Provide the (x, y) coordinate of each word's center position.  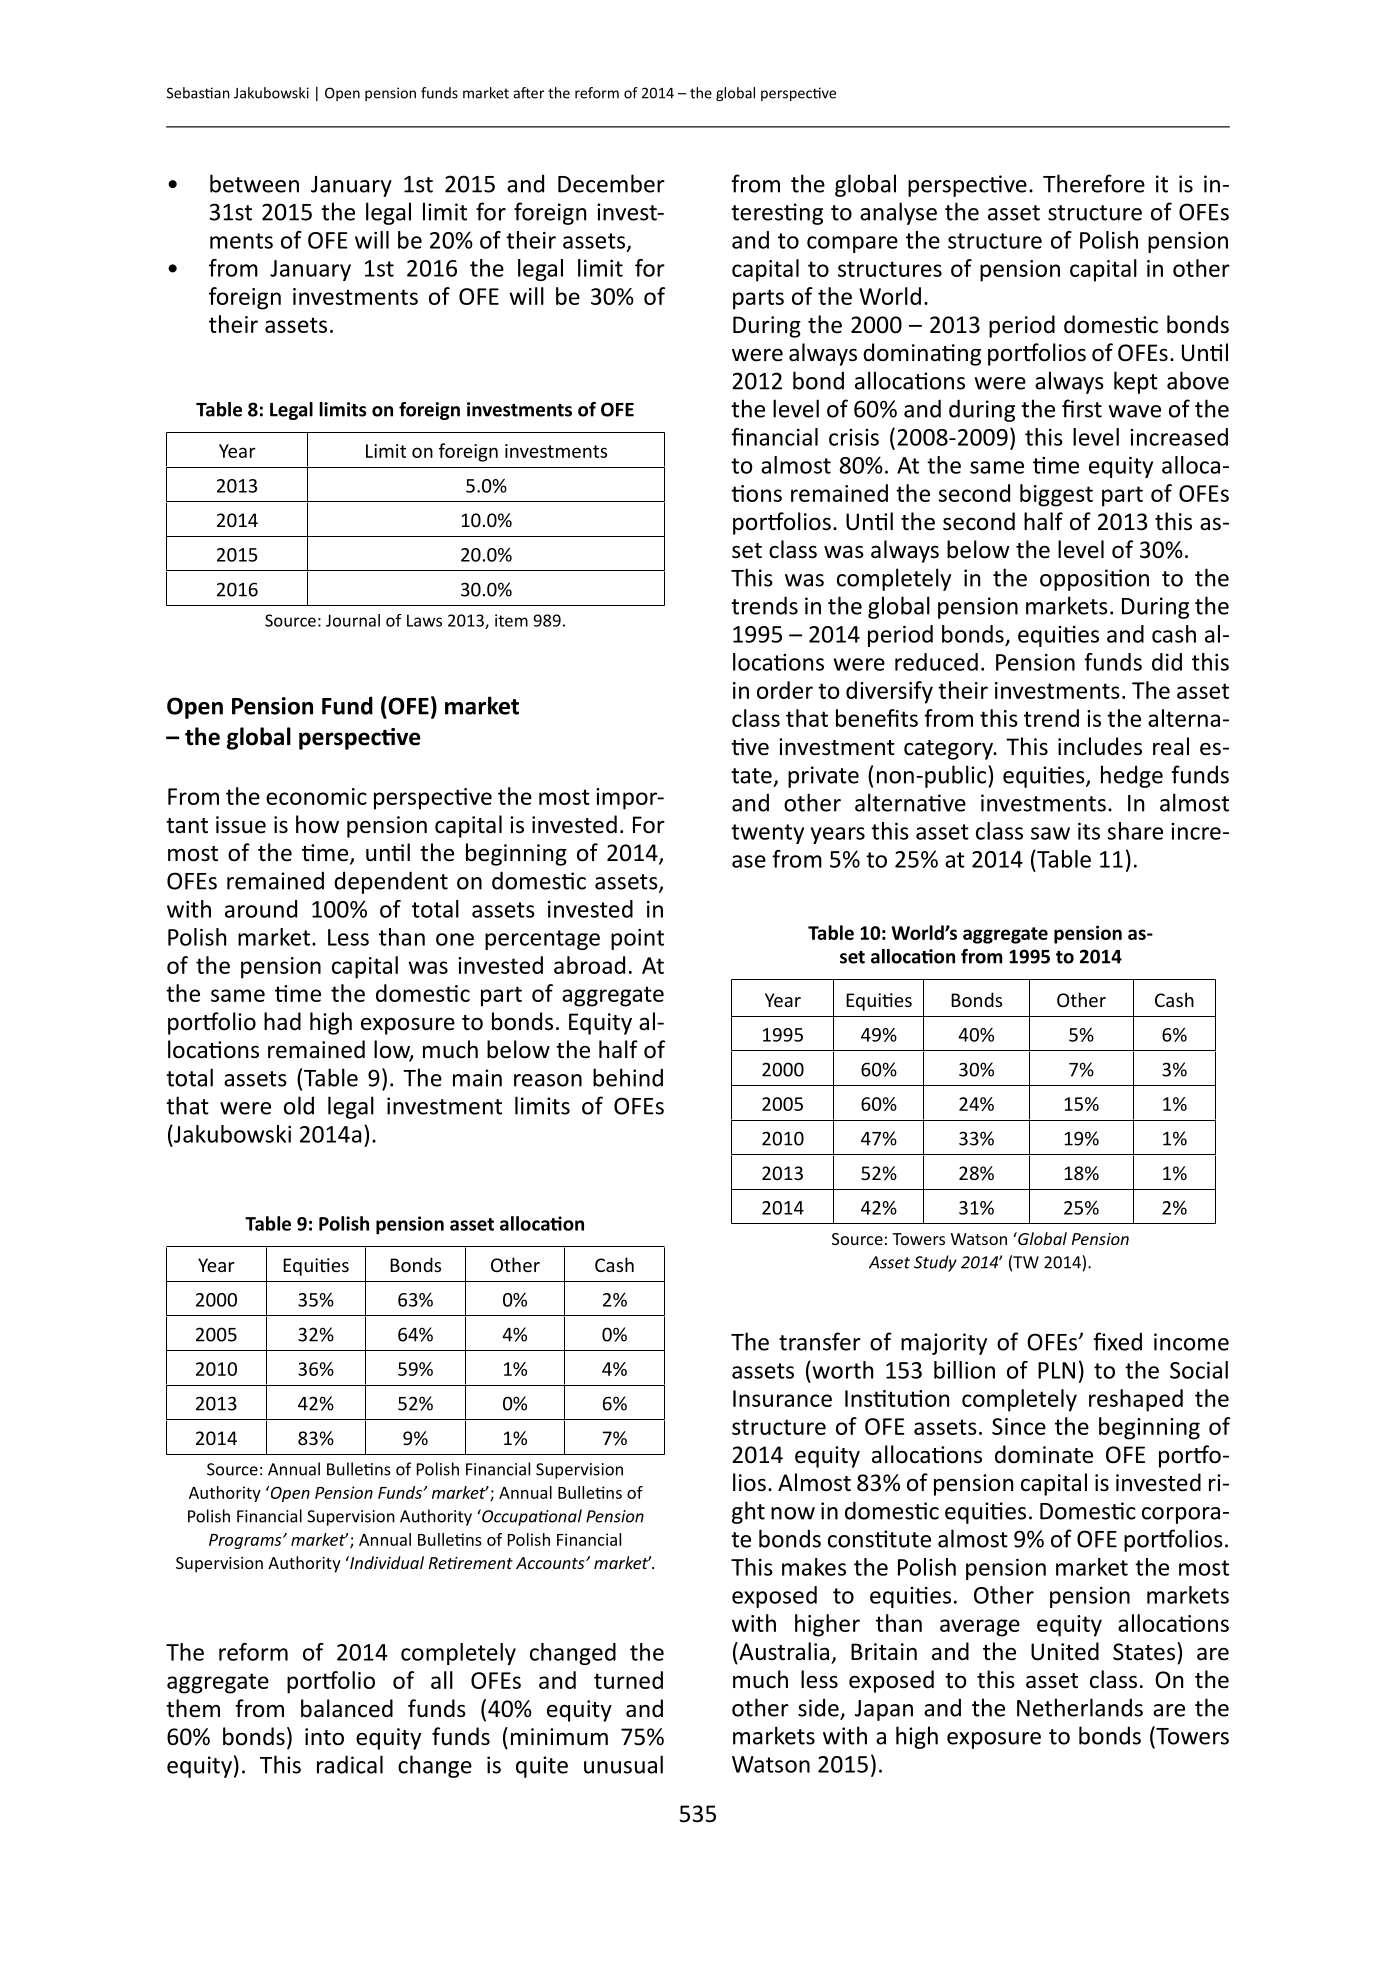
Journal (353, 620)
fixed (1117, 1341)
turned (628, 1680)
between (254, 183)
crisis (854, 437)
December (611, 183)
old (299, 1105)
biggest (1056, 495)
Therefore (1094, 183)
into (324, 1737)
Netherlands (1080, 1707)
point (637, 939)
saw (1050, 833)
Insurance (782, 1398)
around (261, 909)
